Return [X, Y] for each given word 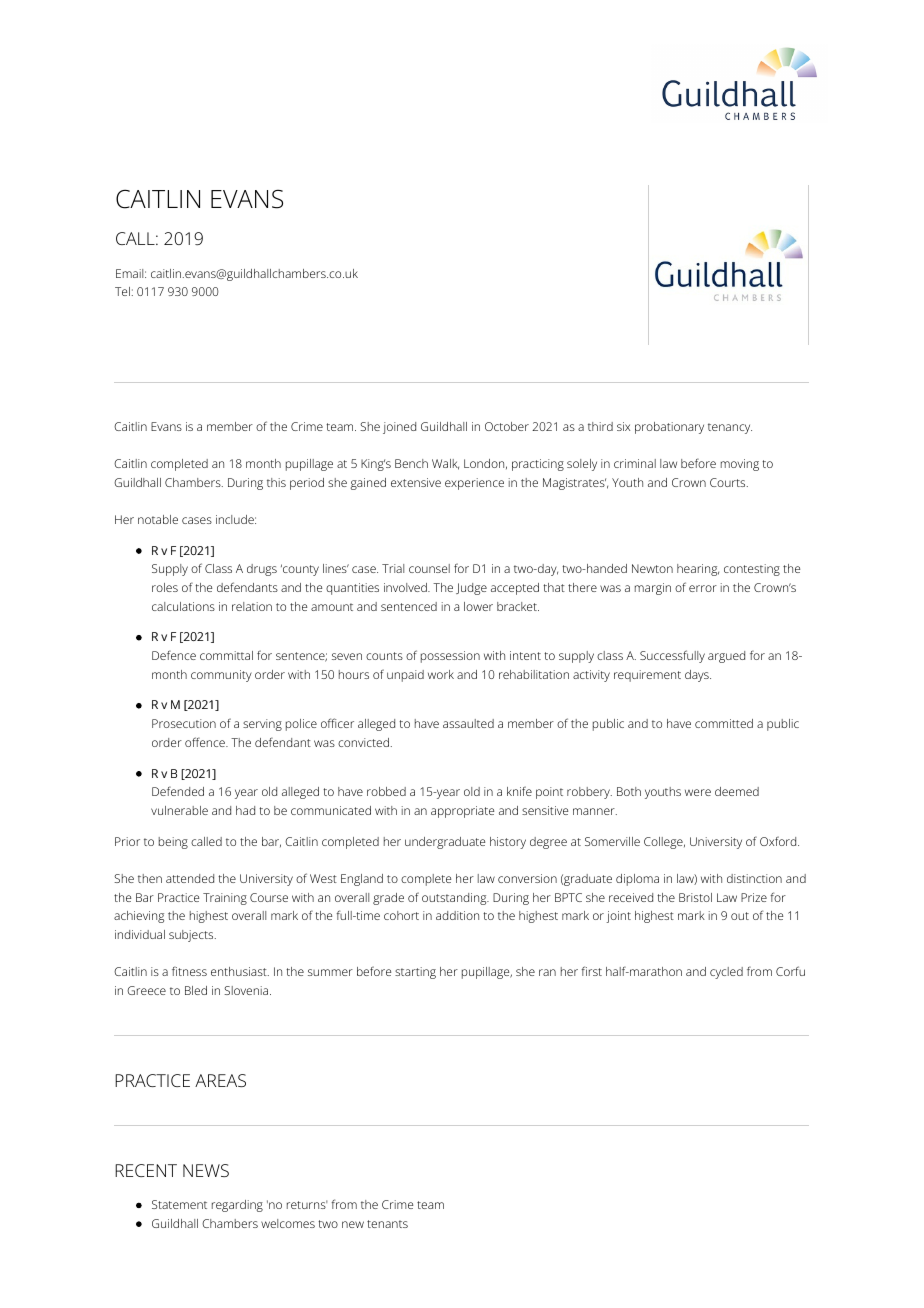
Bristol [695, 897]
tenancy [730, 428]
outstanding [455, 899]
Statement [179, 1204]
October [507, 426]
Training [225, 899]
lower [478, 606]
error [703, 588]
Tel [122, 291]
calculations [183, 606]
